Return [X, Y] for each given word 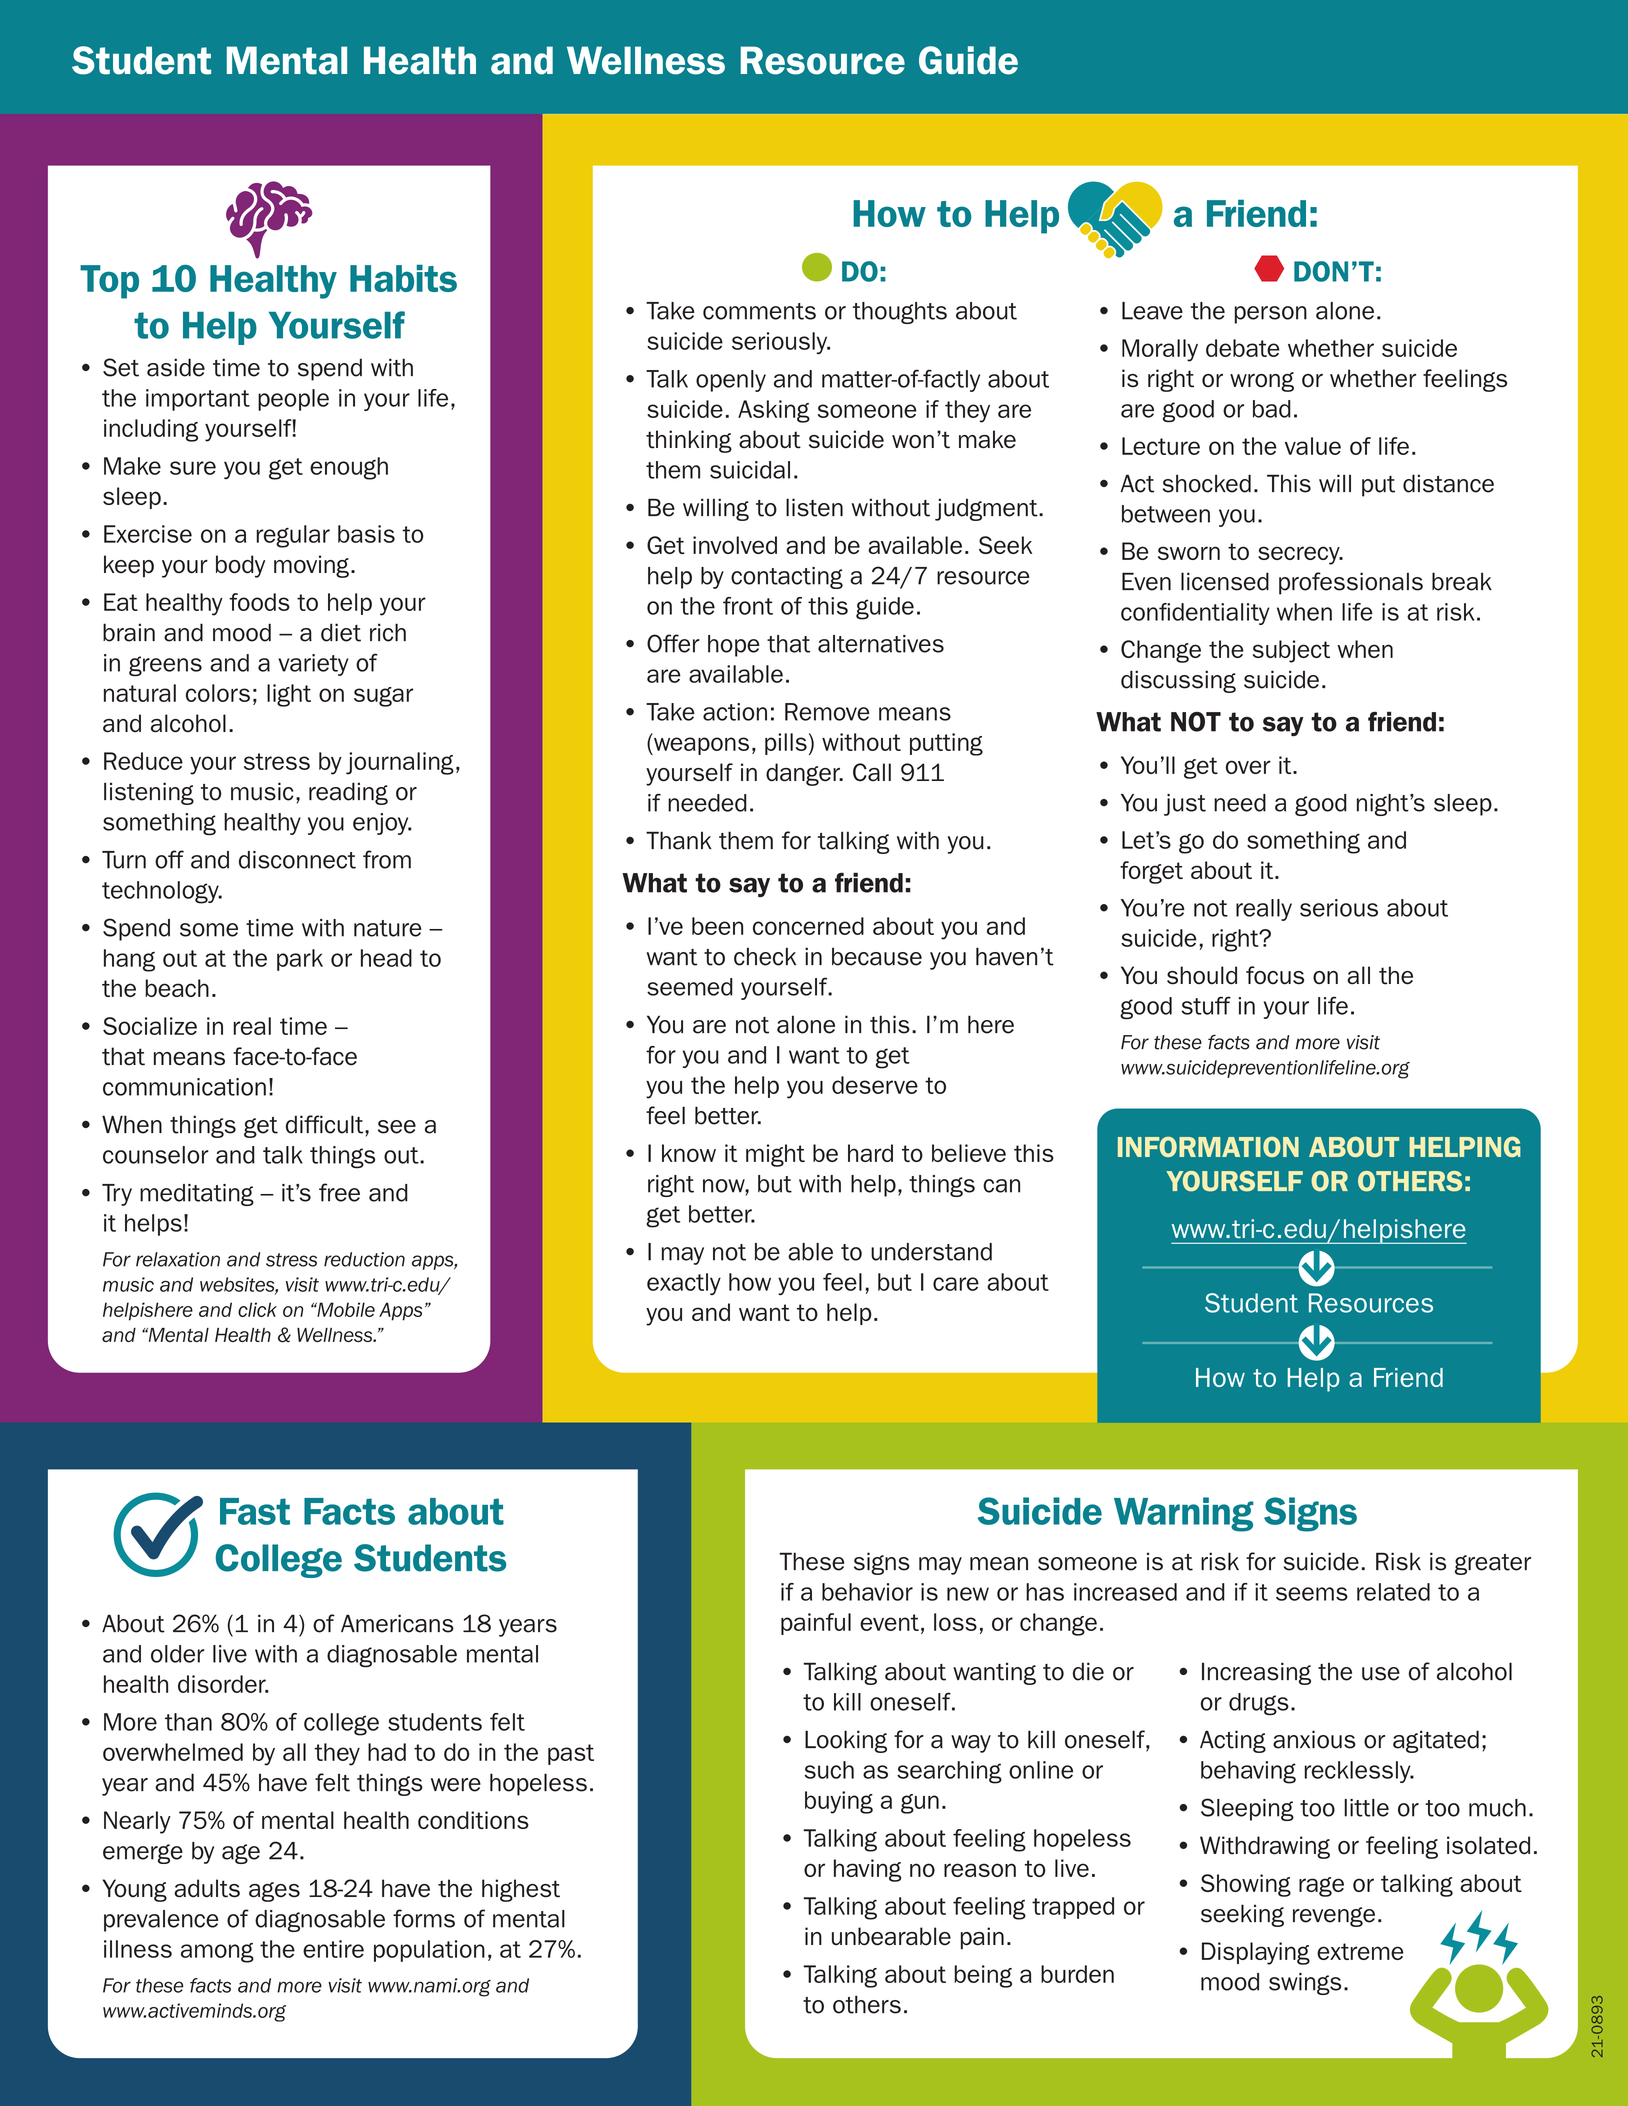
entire [333, 1949]
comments [759, 311]
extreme [1360, 1951]
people [293, 400]
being [983, 1976]
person [1271, 315]
